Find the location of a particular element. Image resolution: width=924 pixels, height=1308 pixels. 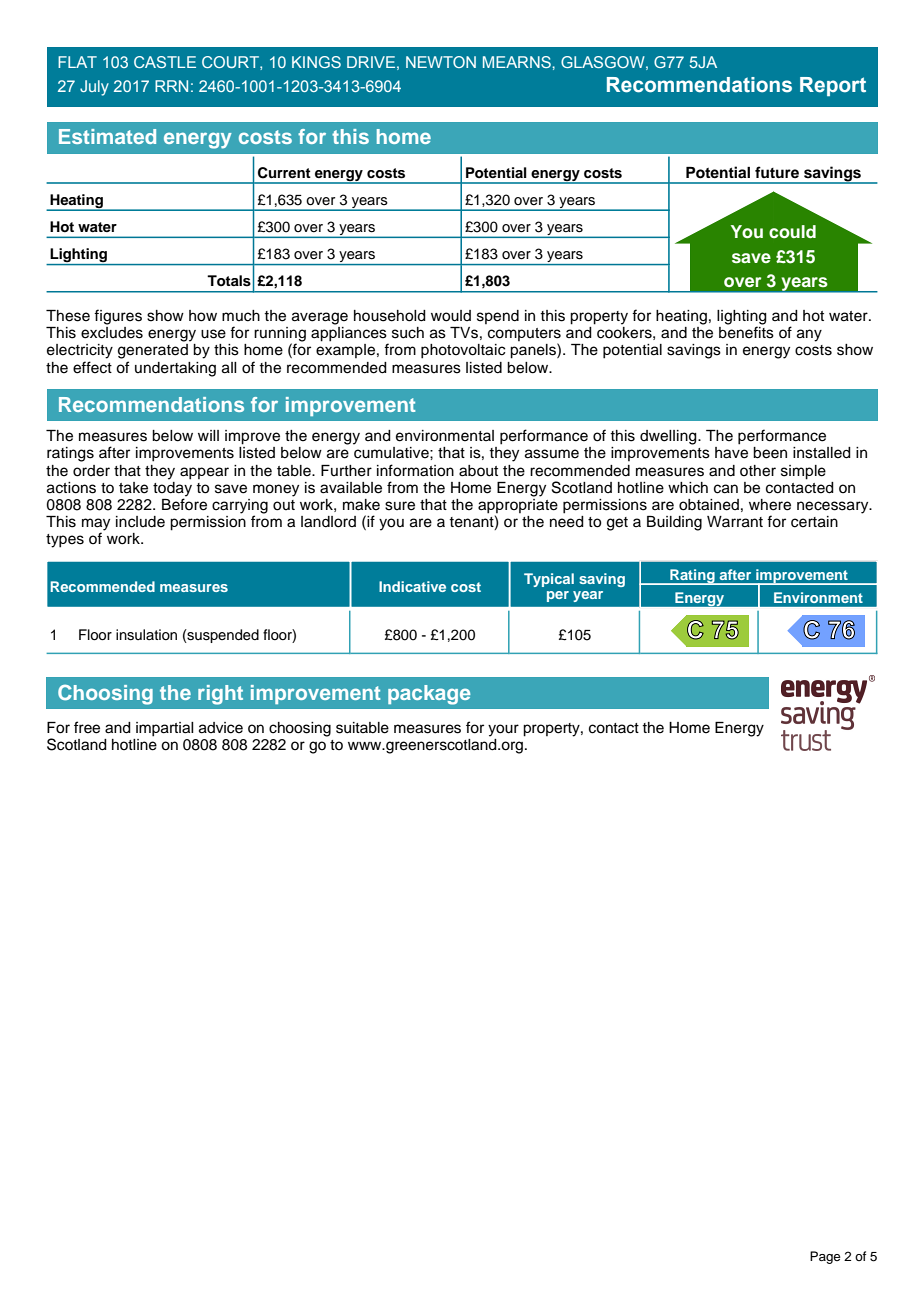

your is located at coordinates (503, 730).
